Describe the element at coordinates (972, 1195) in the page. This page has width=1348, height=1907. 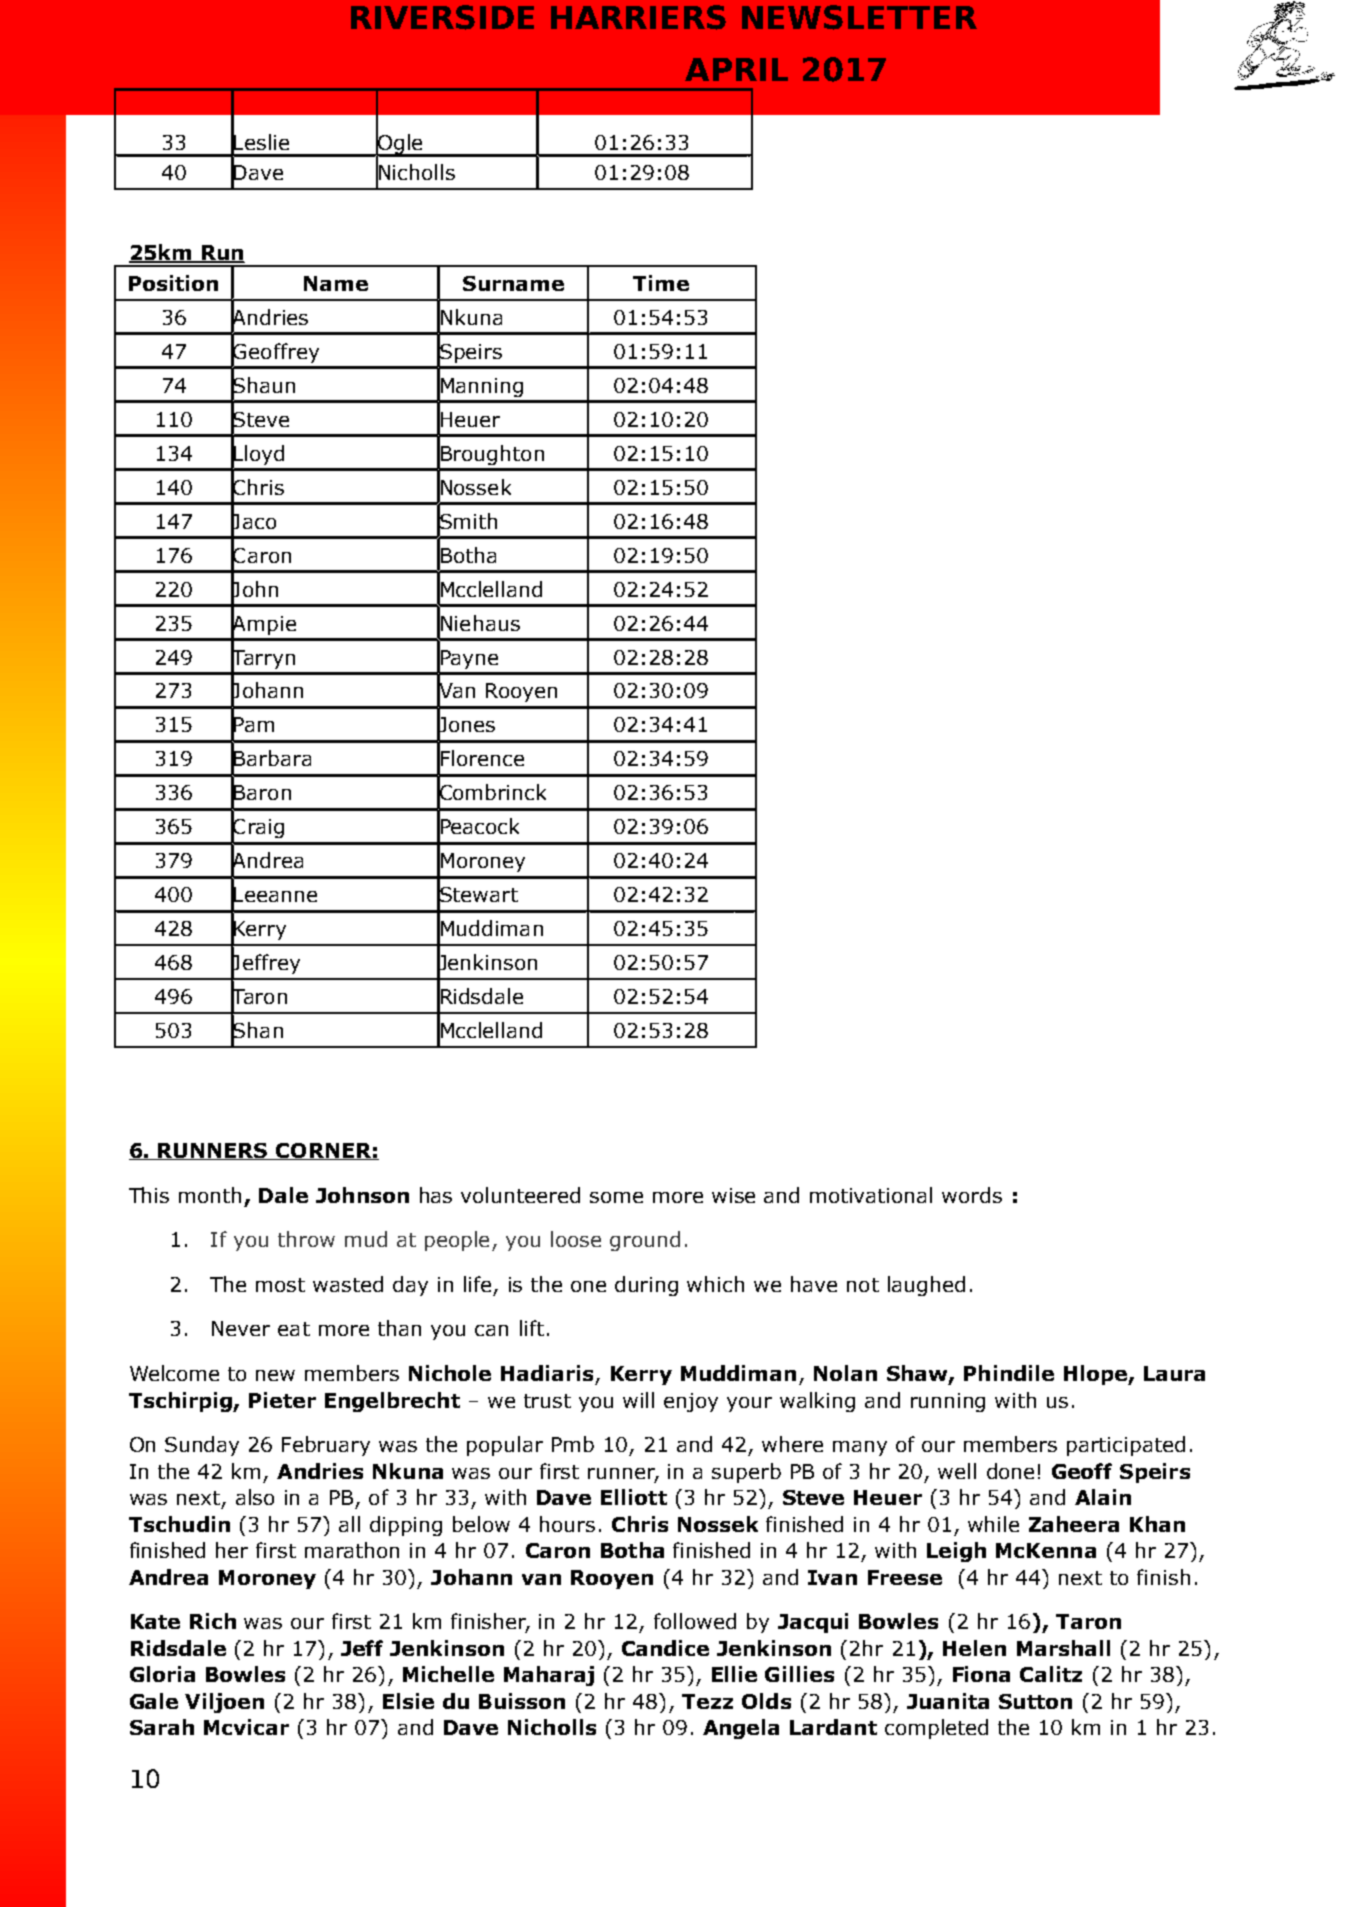
I see `words` at that location.
